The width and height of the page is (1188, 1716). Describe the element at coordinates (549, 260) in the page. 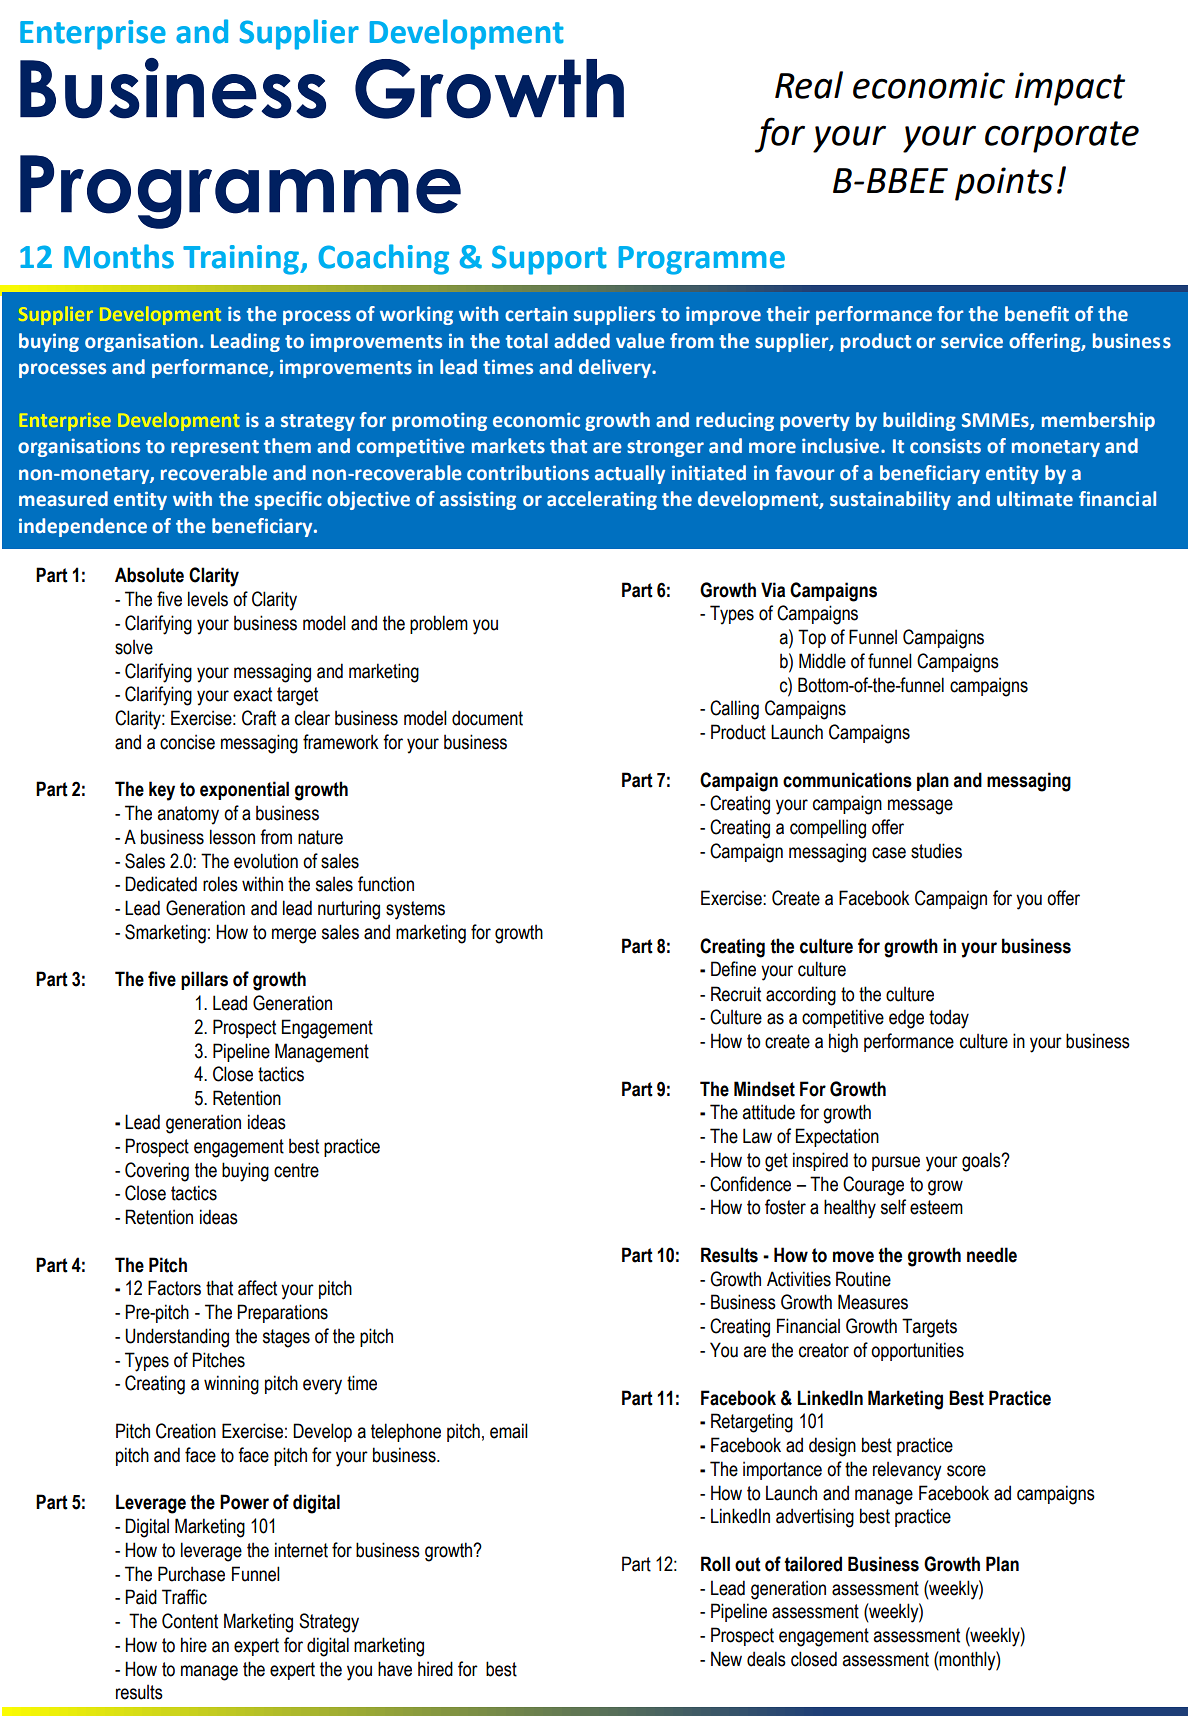

I see `Support` at that location.
